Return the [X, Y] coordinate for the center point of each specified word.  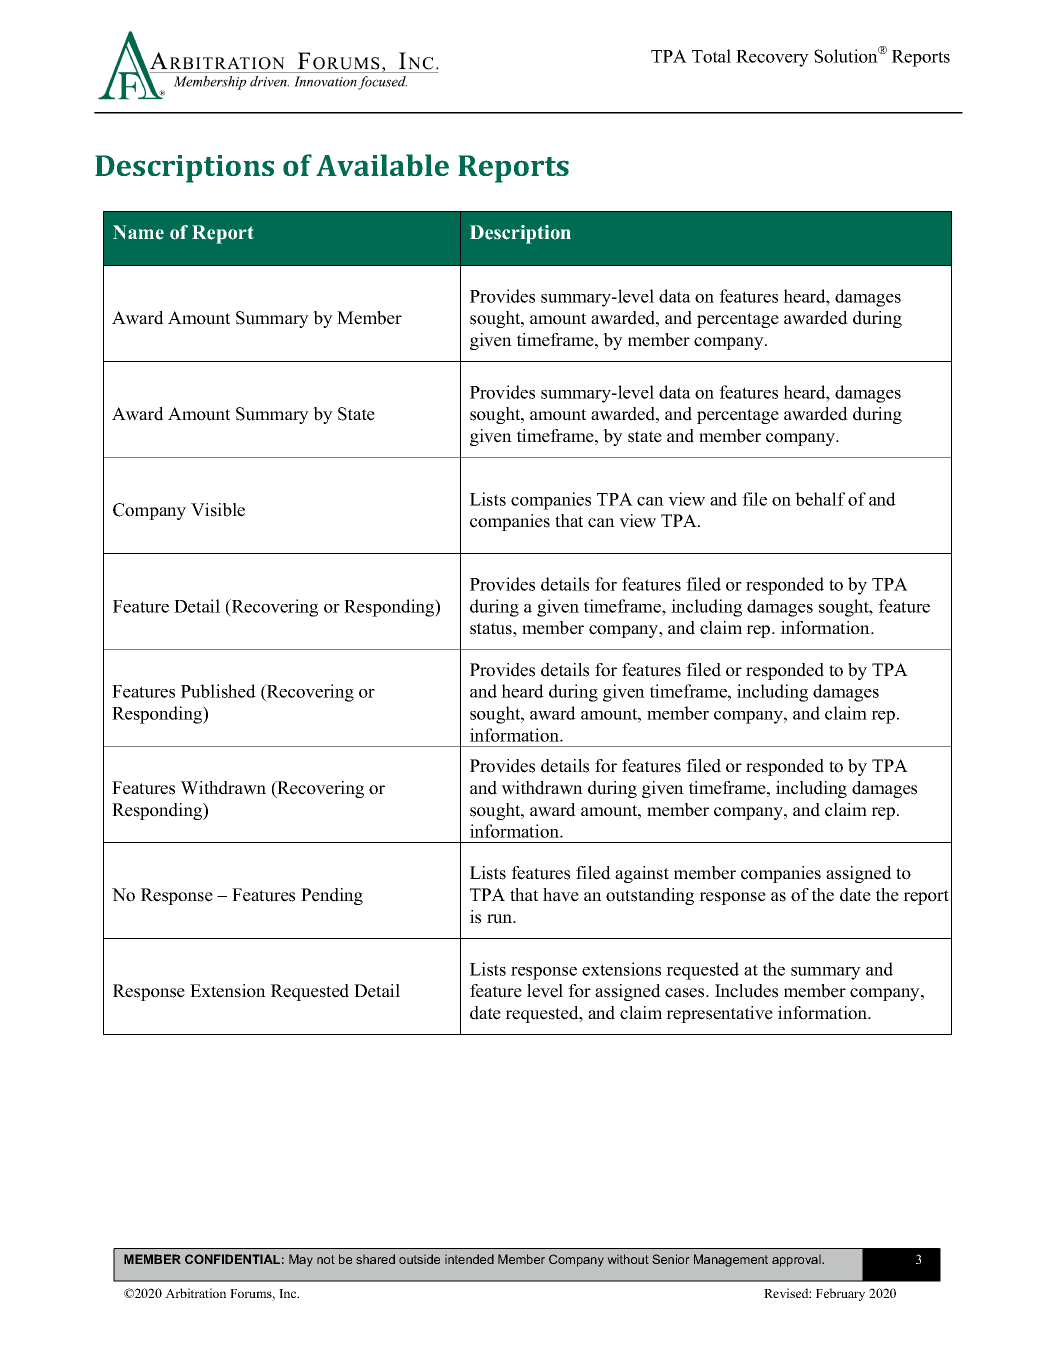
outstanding [650, 896]
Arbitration [195, 1293]
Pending [332, 896]
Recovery [772, 58]
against [642, 874]
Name [138, 232]
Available [382, 165]
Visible [218, 510]
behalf [820, 499]
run [501, 919]
